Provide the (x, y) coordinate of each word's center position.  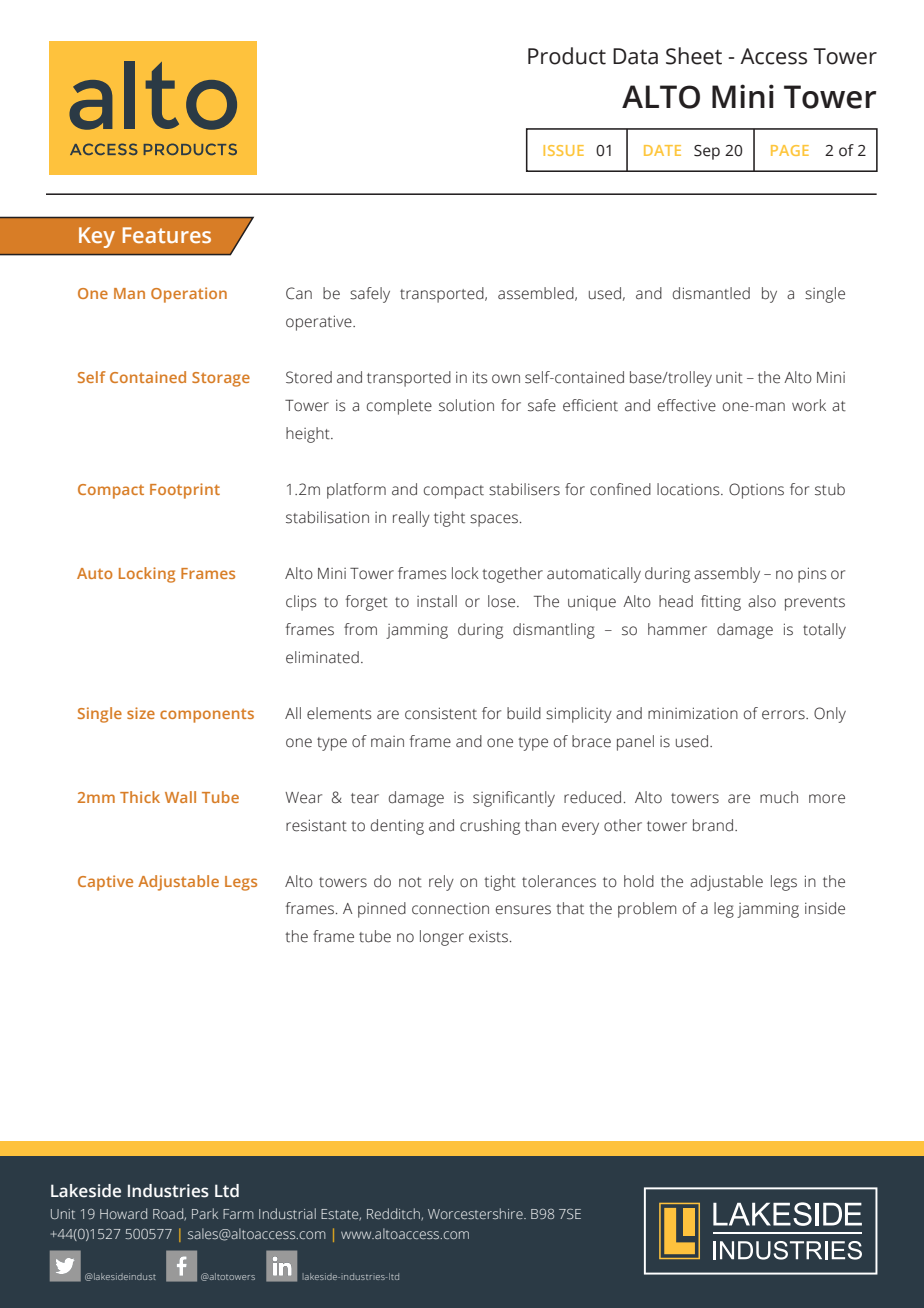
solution (466, 405)
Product (567, 56)
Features (167, 235)
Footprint (185, 491)
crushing (490, 827)
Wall (180, 797)
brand (713, 825)
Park (205, 1213)
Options (756, 491)
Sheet (694, 56)
